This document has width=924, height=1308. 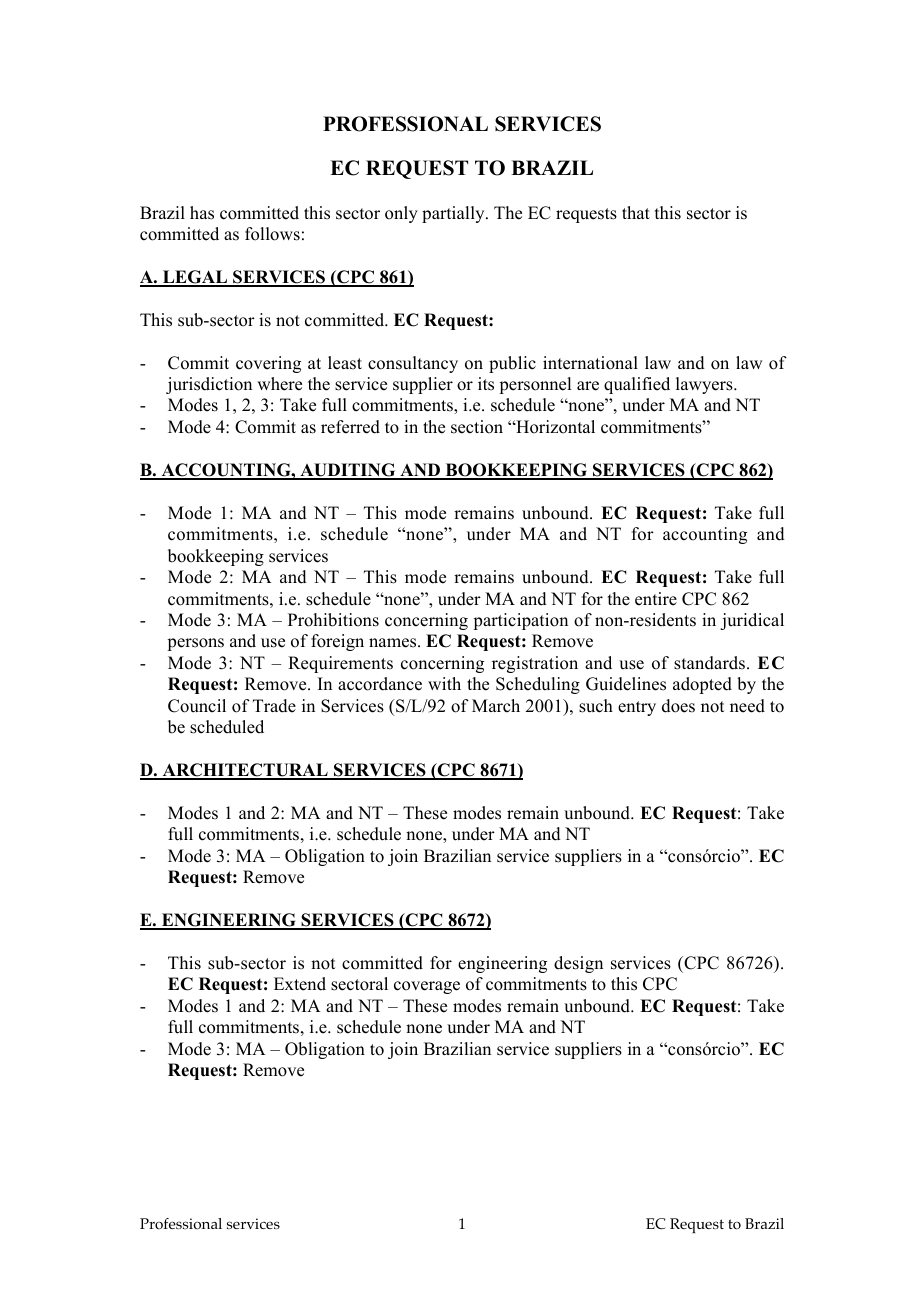 What do you see at coordinates (496, 706) in the document?
I see `March` at bounding box center [496, 706].
